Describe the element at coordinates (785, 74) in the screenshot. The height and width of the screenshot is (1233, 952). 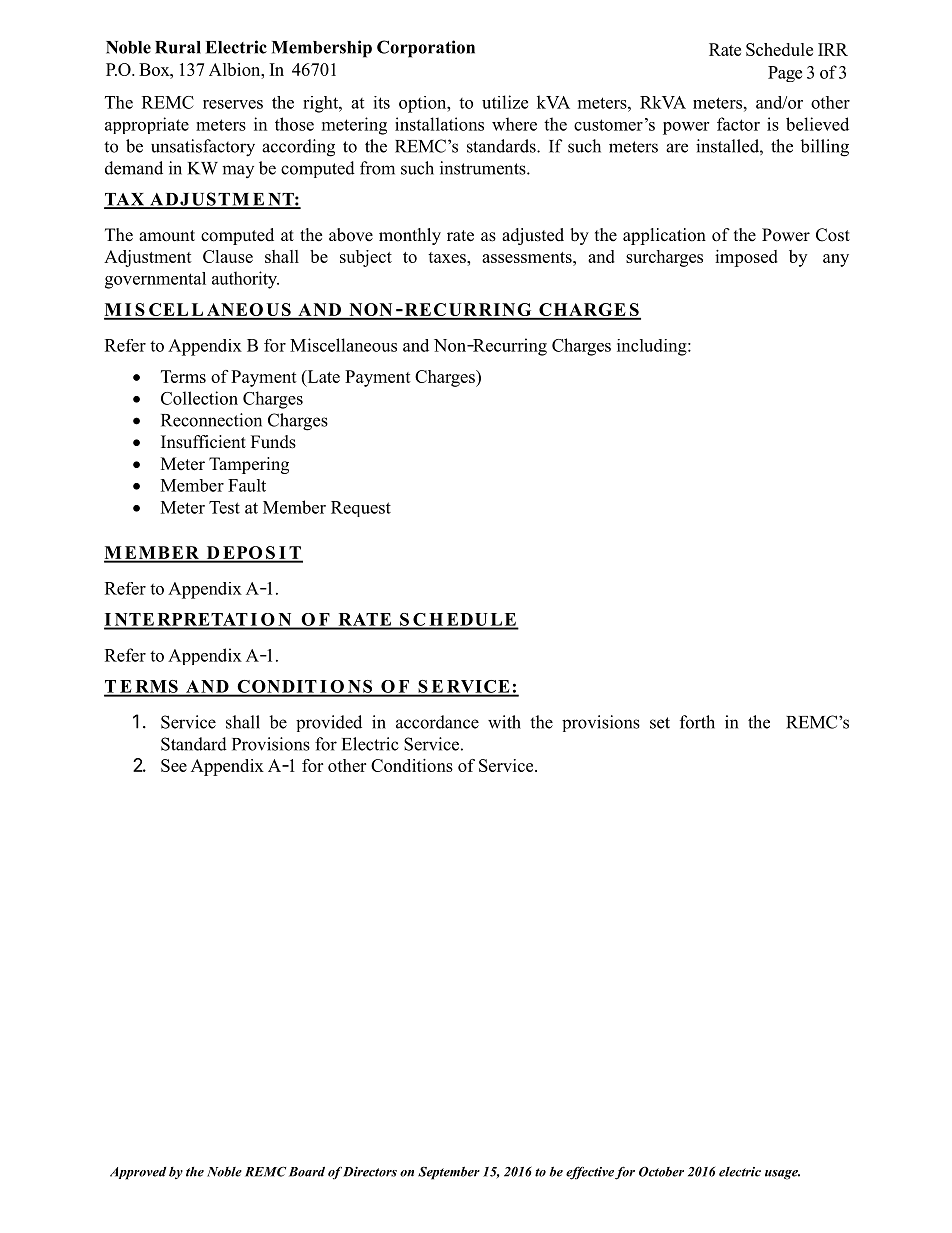
I see `Page` at that location.
